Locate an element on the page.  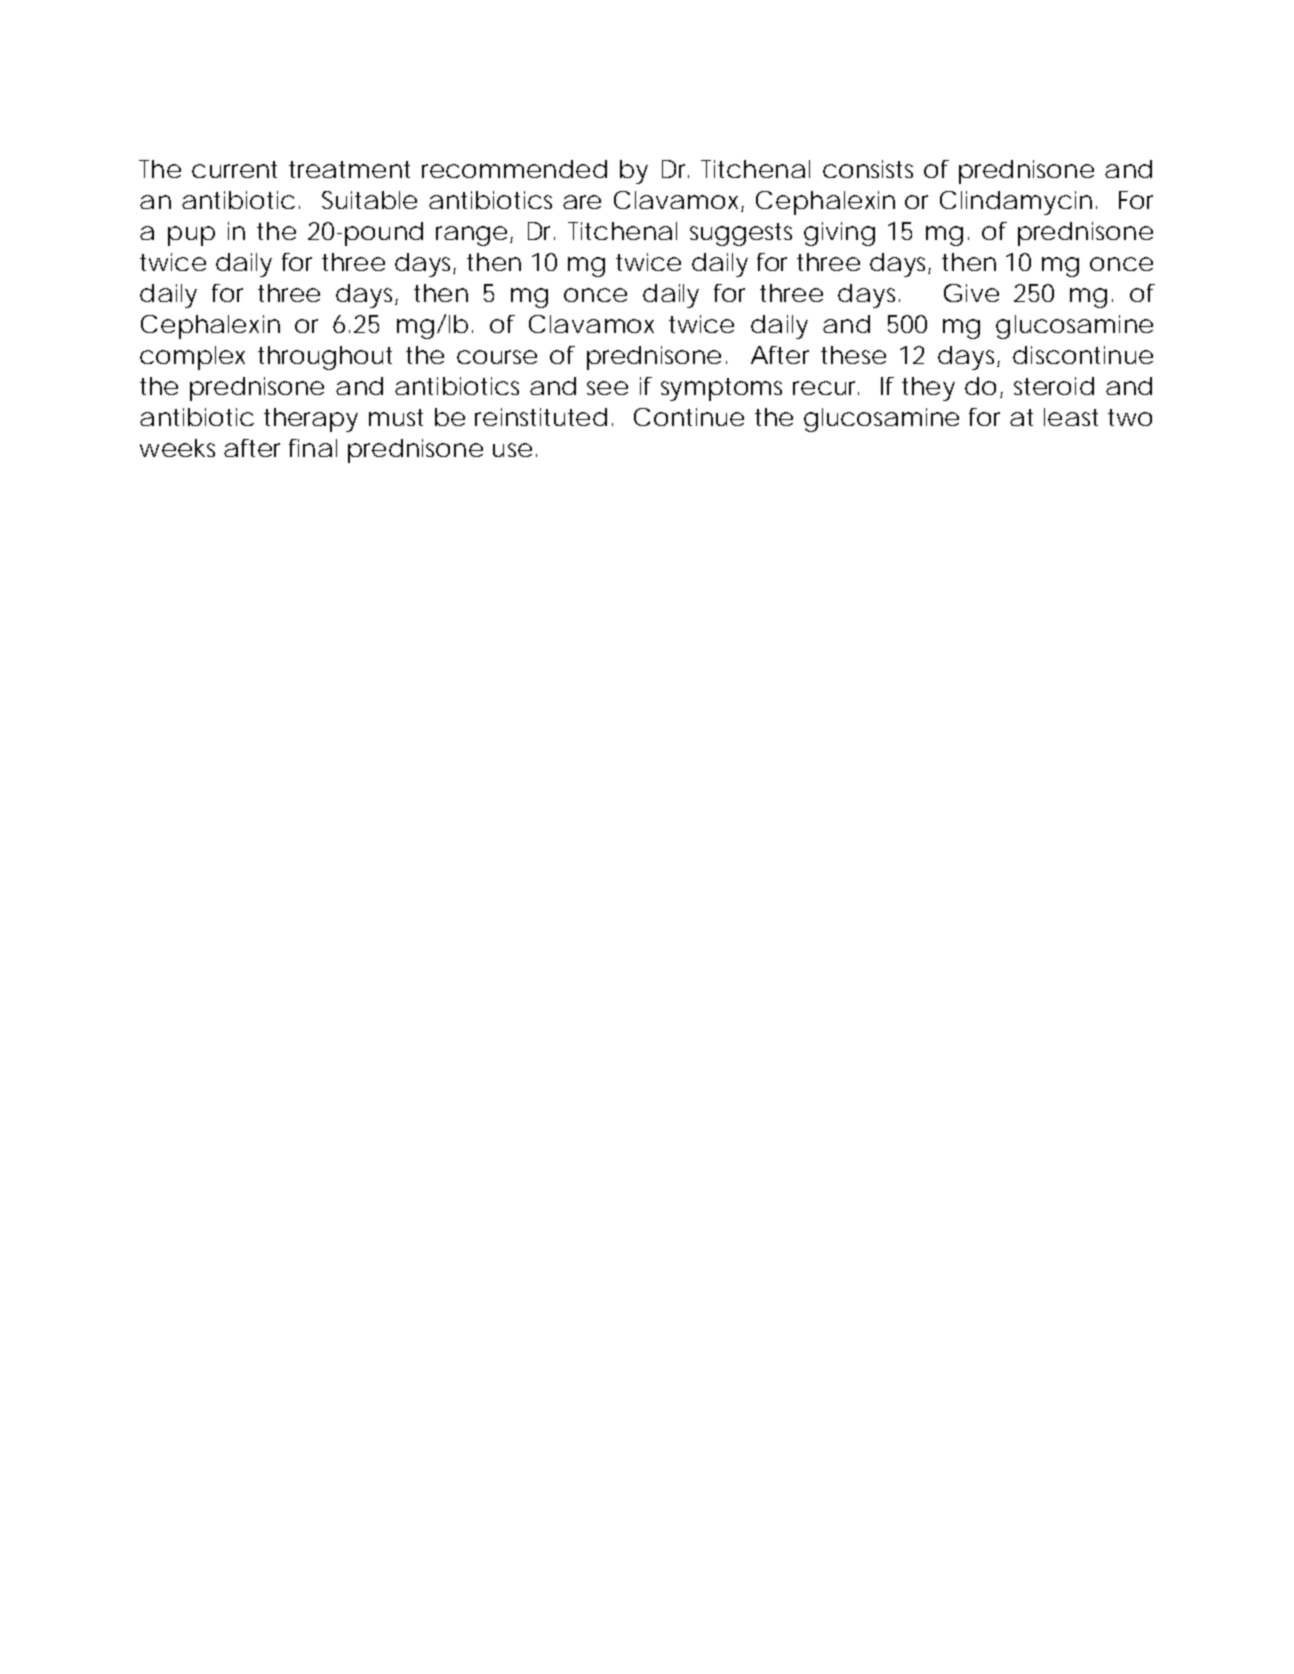
final is located at coordinates (313, 448).
